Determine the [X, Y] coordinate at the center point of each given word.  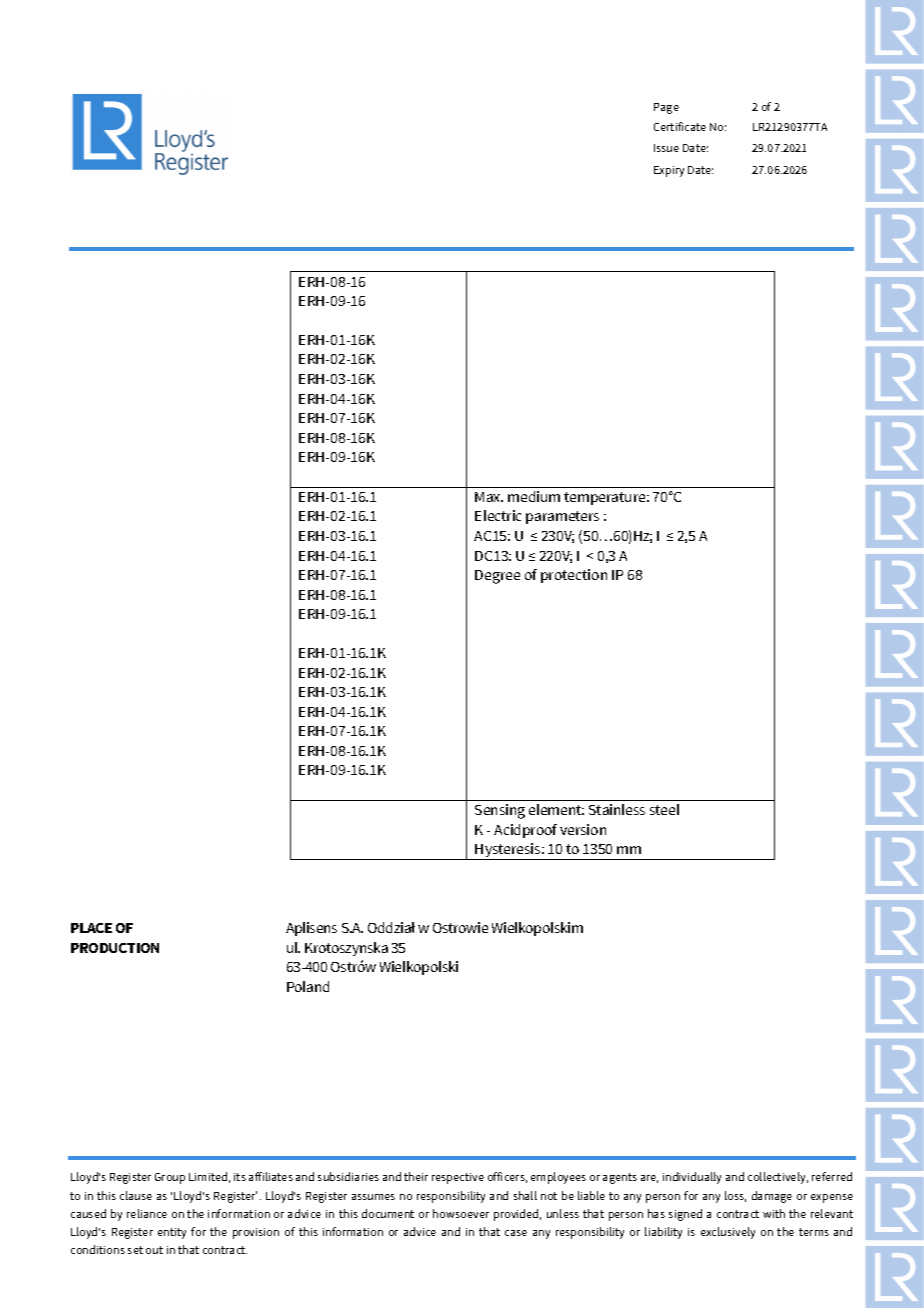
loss [735, 1196]
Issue [666, 148]
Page [666, 108]
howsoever [461, 1213]
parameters [562, 517]
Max [489, 497]
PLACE [91, 928]
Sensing [500, 811]
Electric [498, 515]
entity [172, 1233]
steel [664, 809]
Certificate [680, 126]
